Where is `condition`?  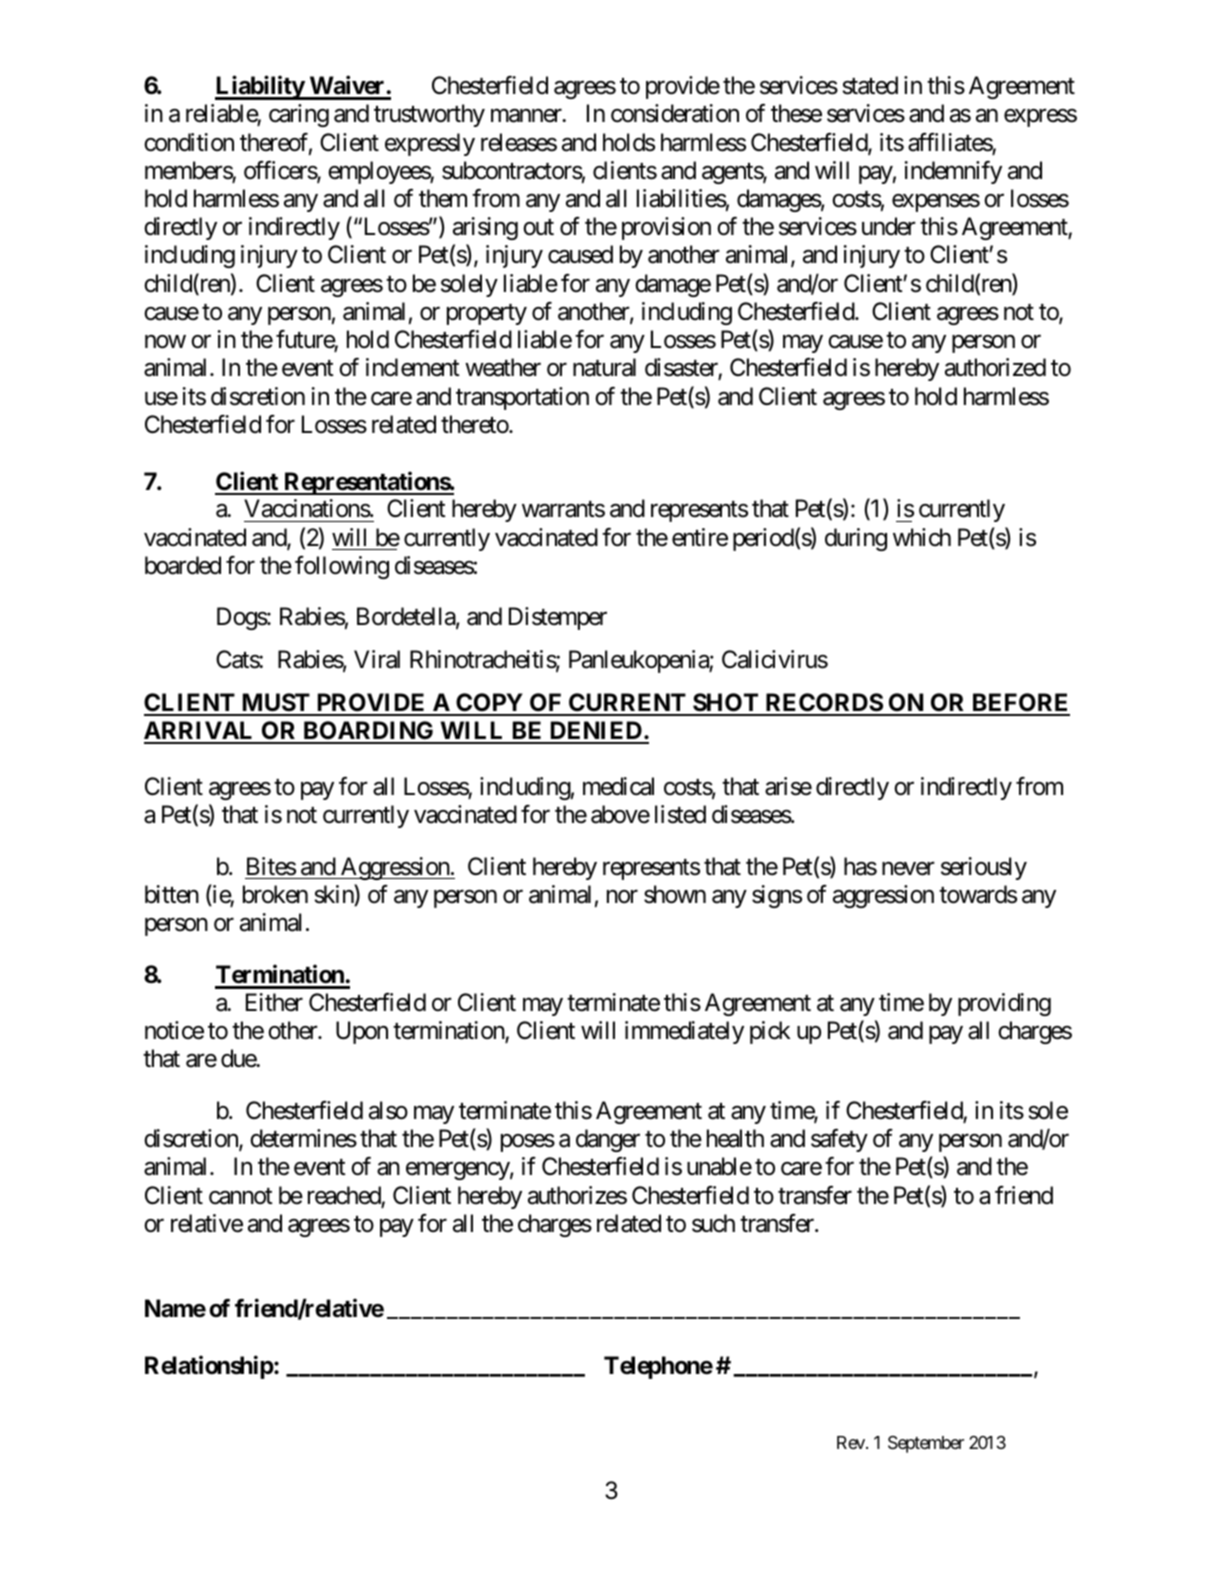
condition is located at coordinates (189, 142).
